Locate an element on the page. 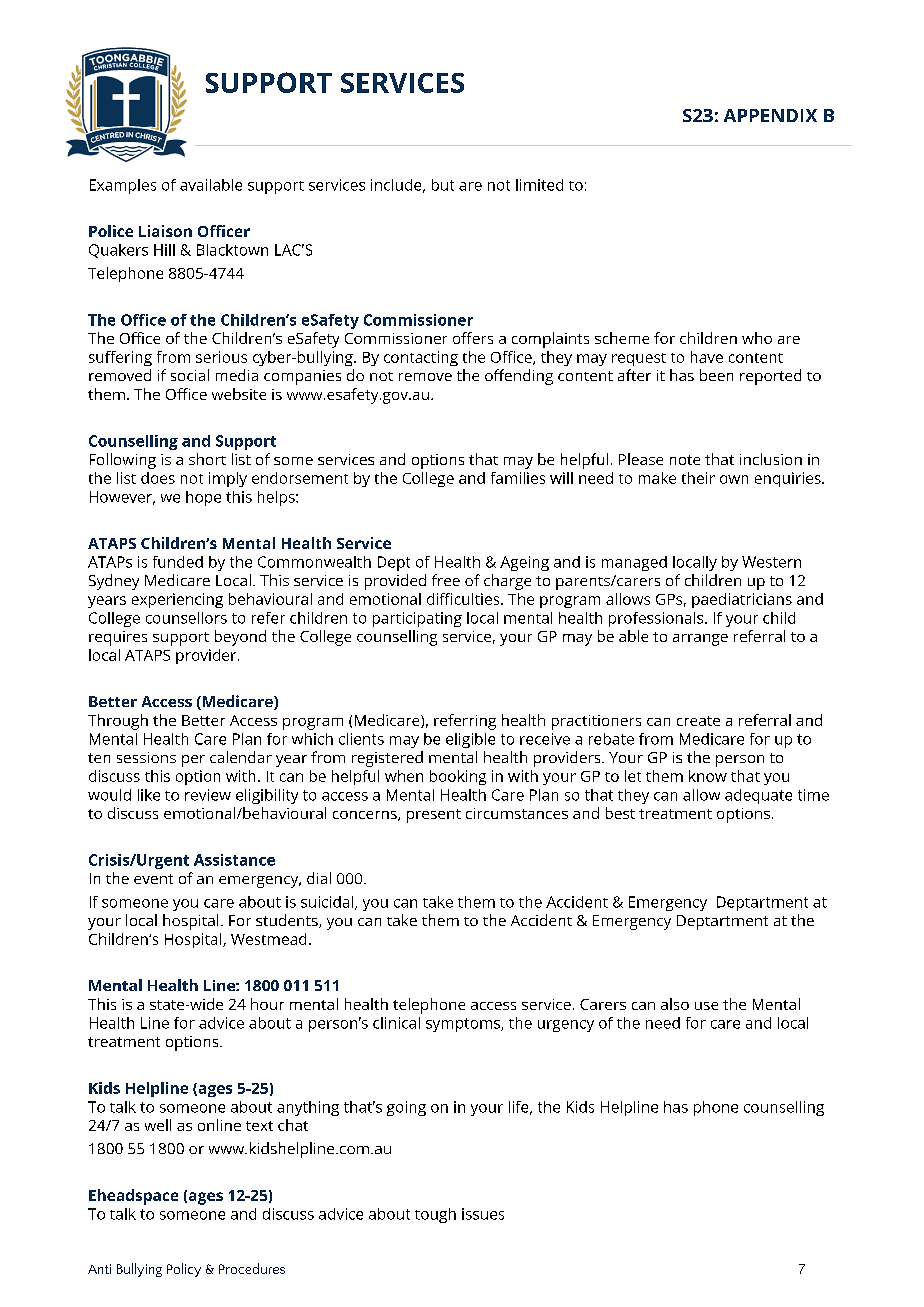 Image resolution: width=924 pixels, height=1307 pixels. but is located at coordinates (443, 185).
